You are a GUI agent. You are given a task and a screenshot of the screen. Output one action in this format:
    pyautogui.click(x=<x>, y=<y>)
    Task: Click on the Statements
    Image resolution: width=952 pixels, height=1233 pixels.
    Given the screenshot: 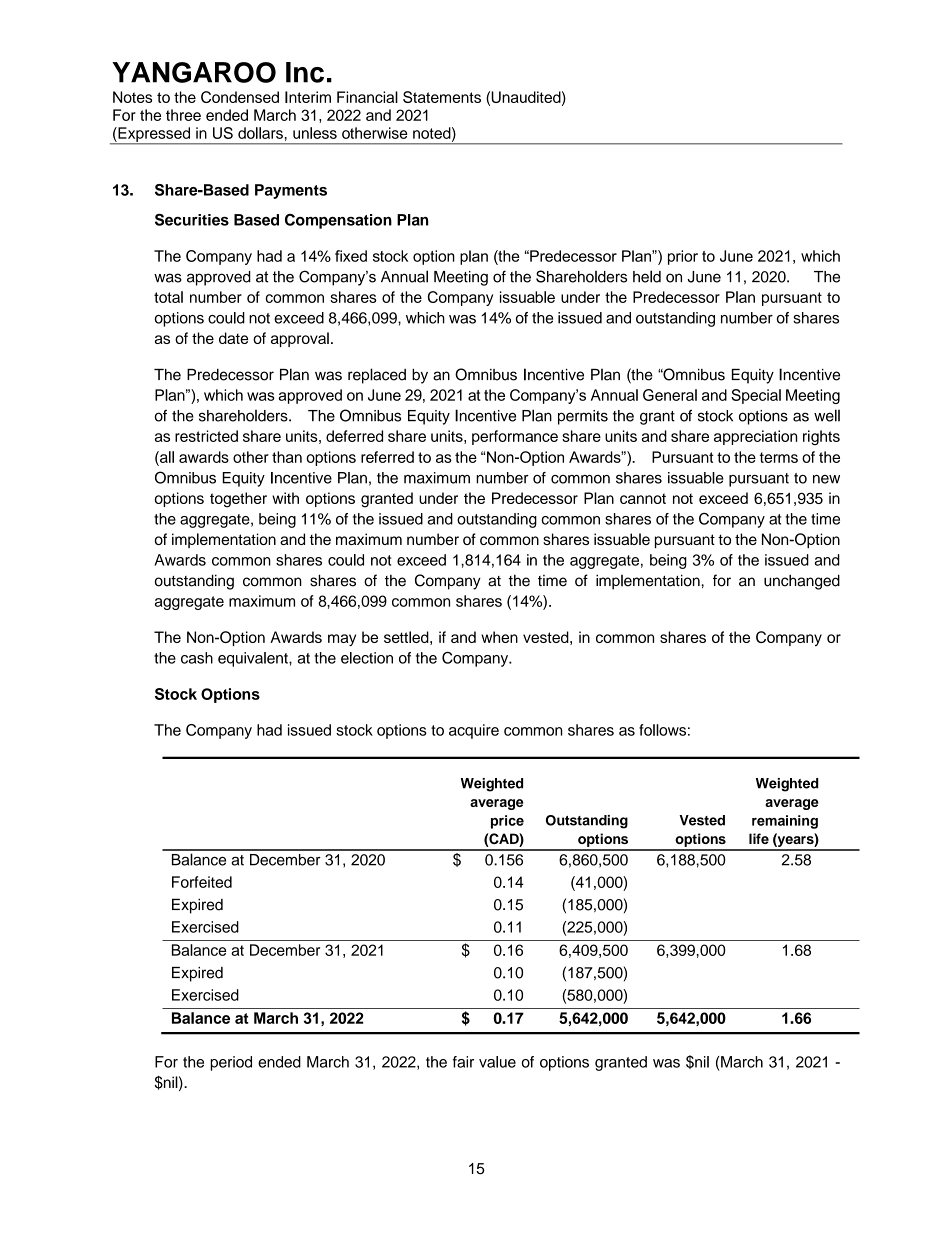 What is the action you would take?
    pyautogui.click(x=442, y=97)
